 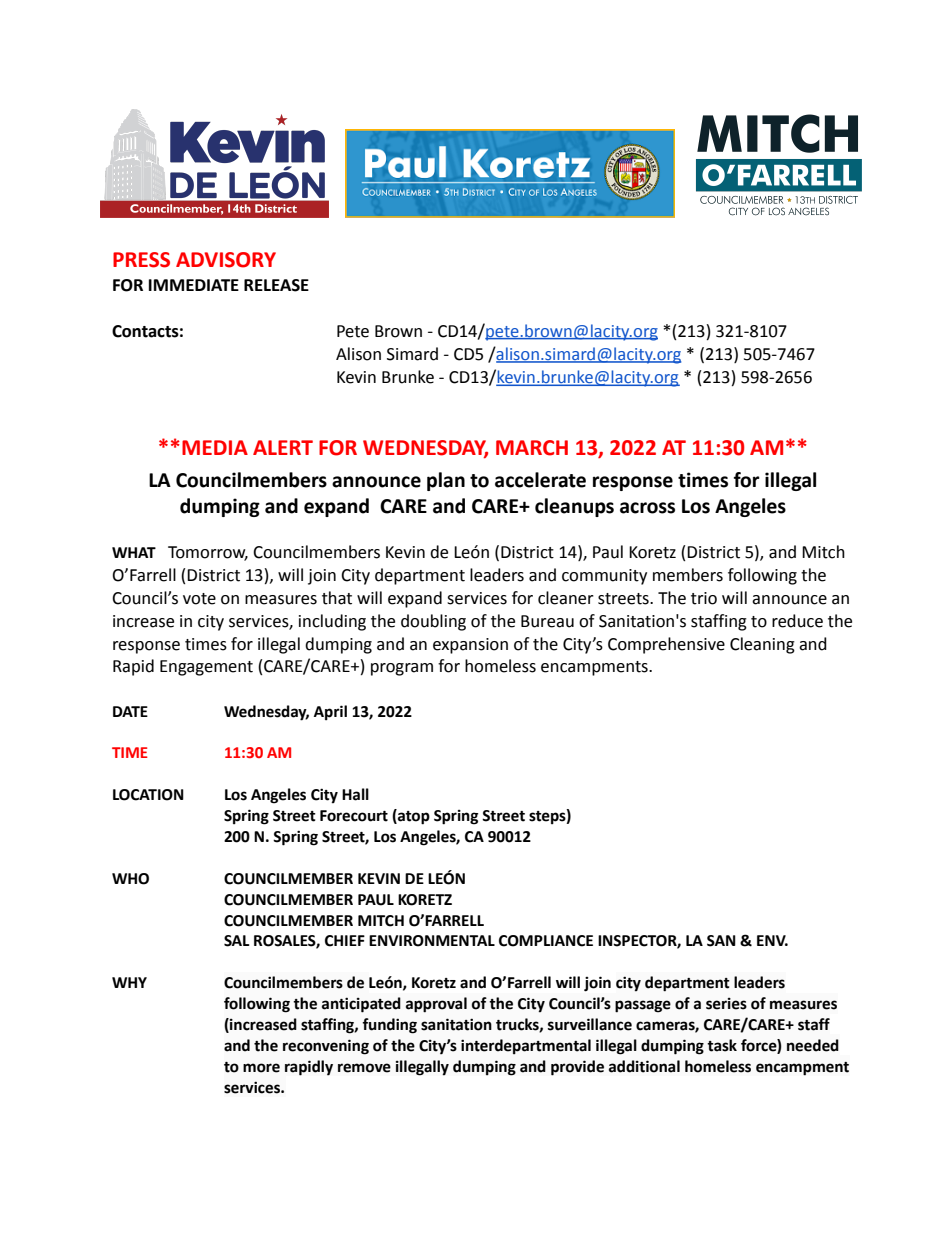 I want to click on more, so click(x=261, y=1068).
